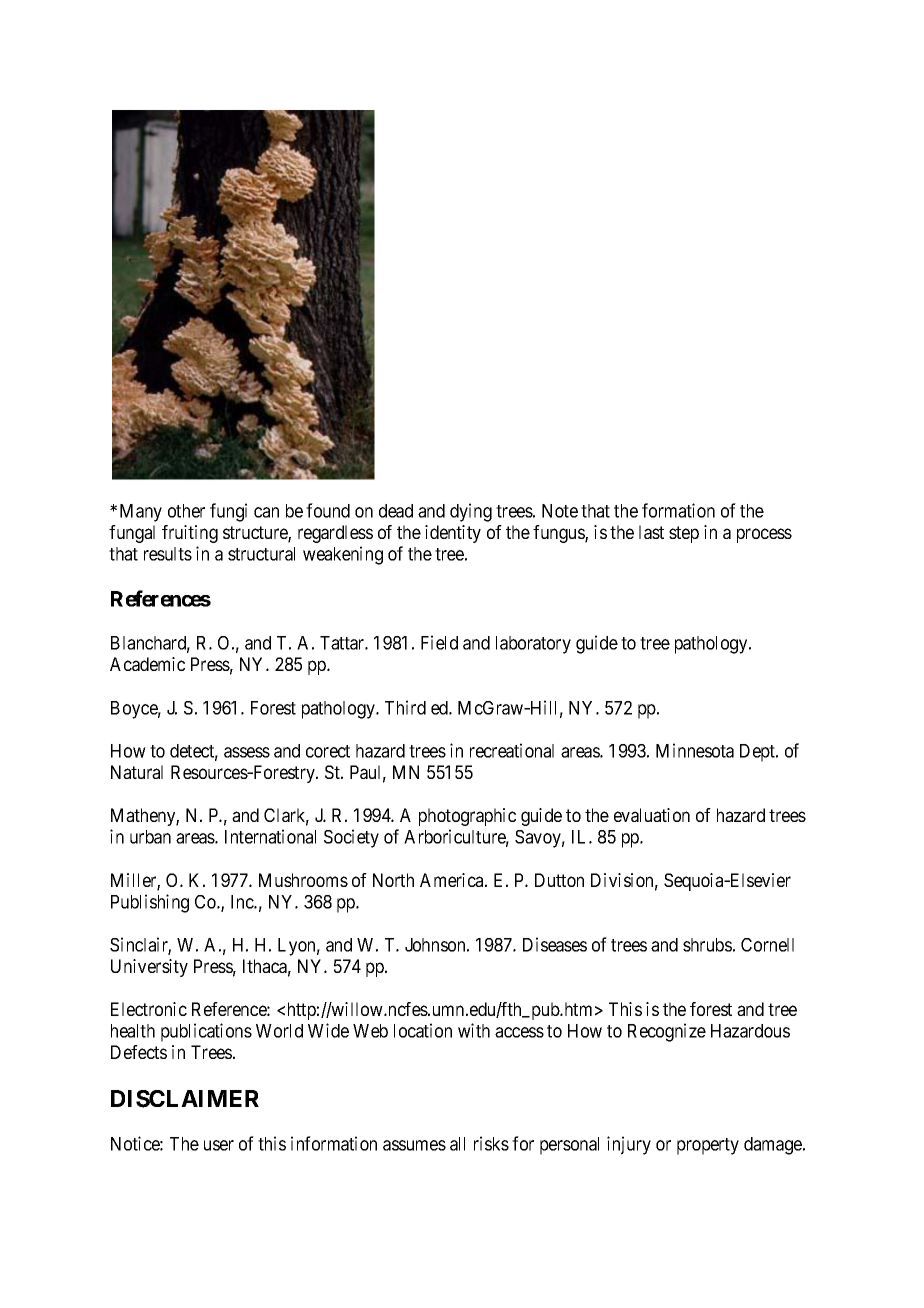 The height and width of the page is (1308, 924). What do you see at coordinates (439, 642) in the page?
I see `Field` at bounding box center [439, 642].
